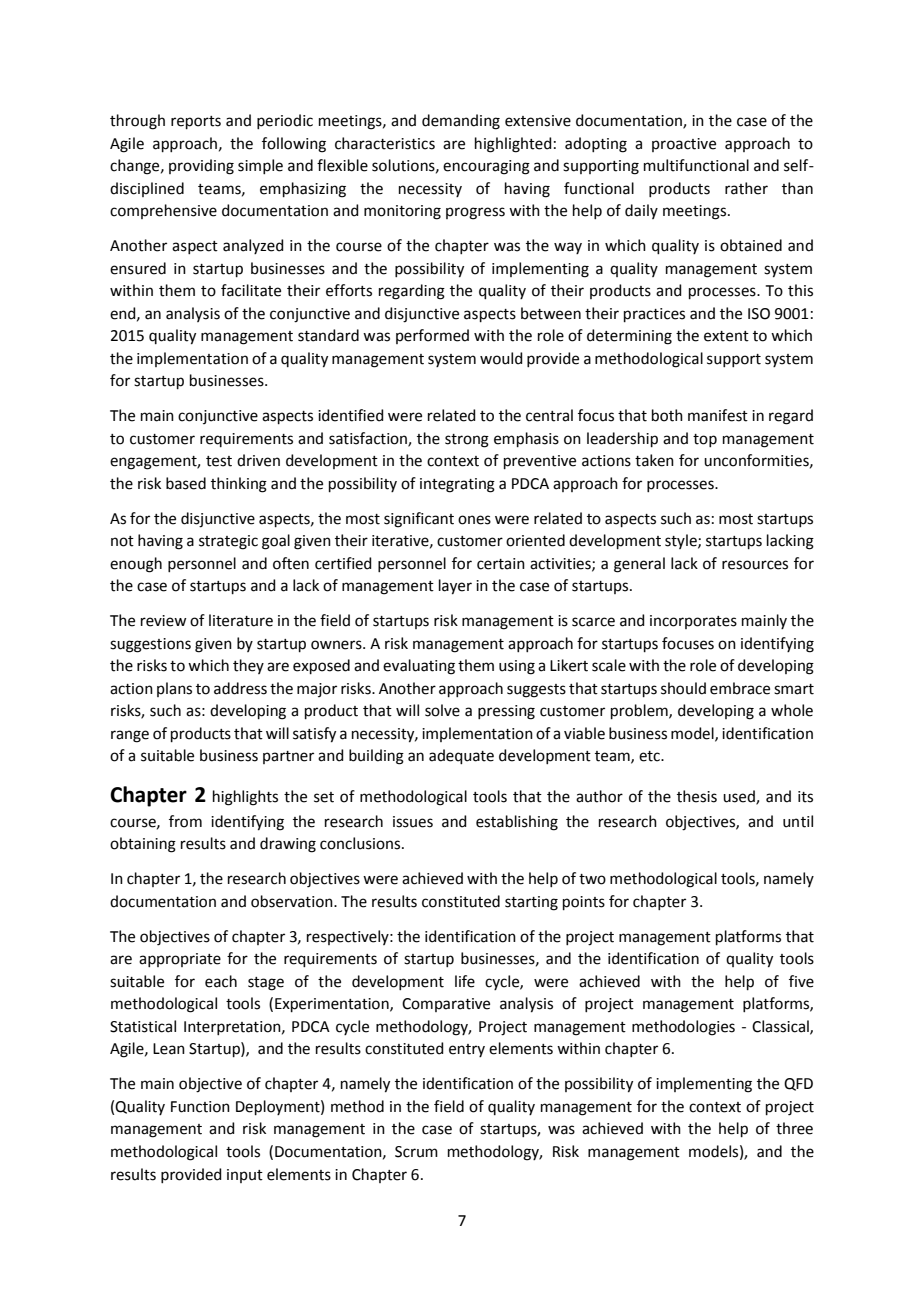 This screenshot has width=924, height=1308. Describe the element at coordinates (684, 145) in the screenshot. I see `proactive` at that location.
